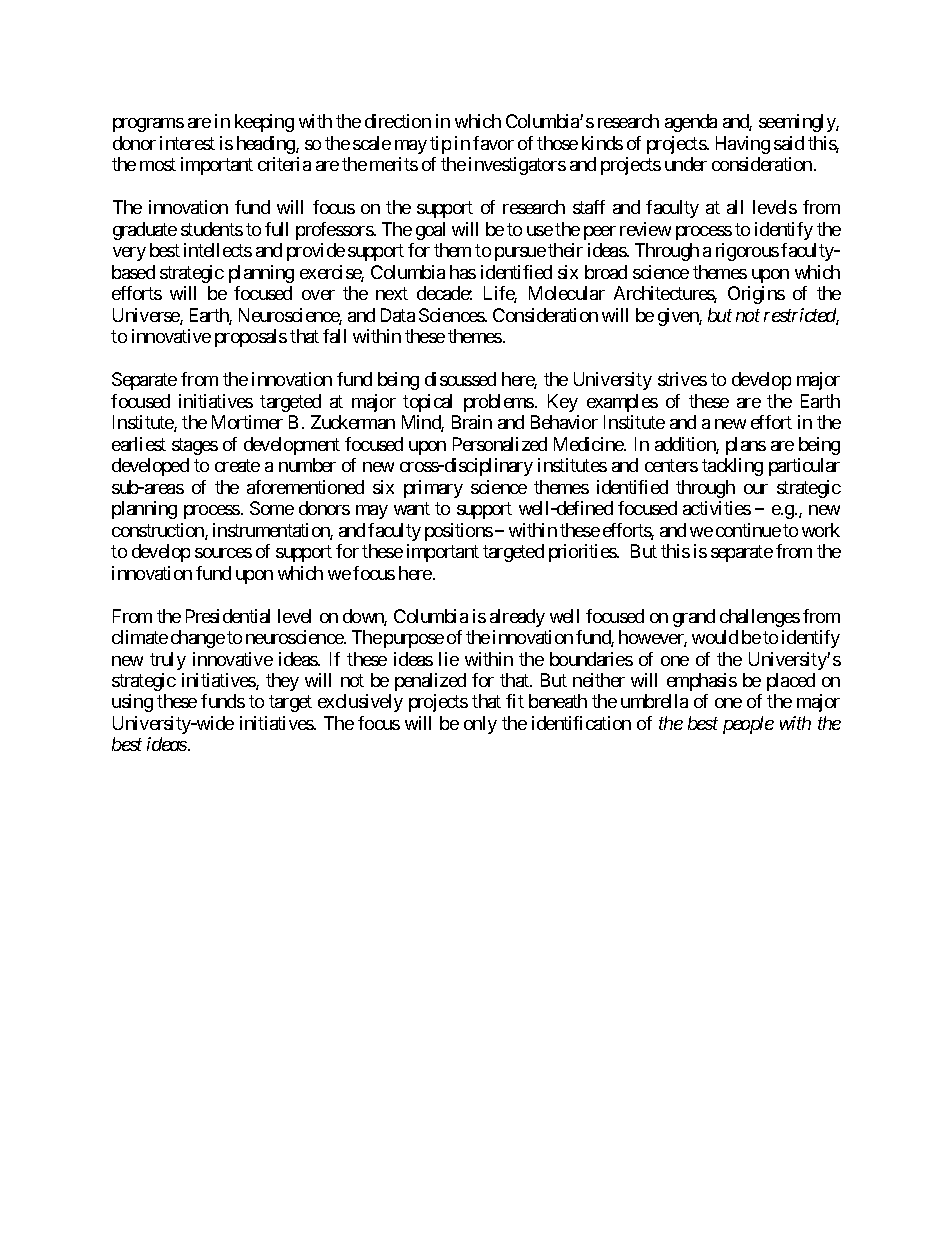 Image resolution: width=952 pixels, height=1233 pixels. I want to click on challenges, so click(760, 618).
